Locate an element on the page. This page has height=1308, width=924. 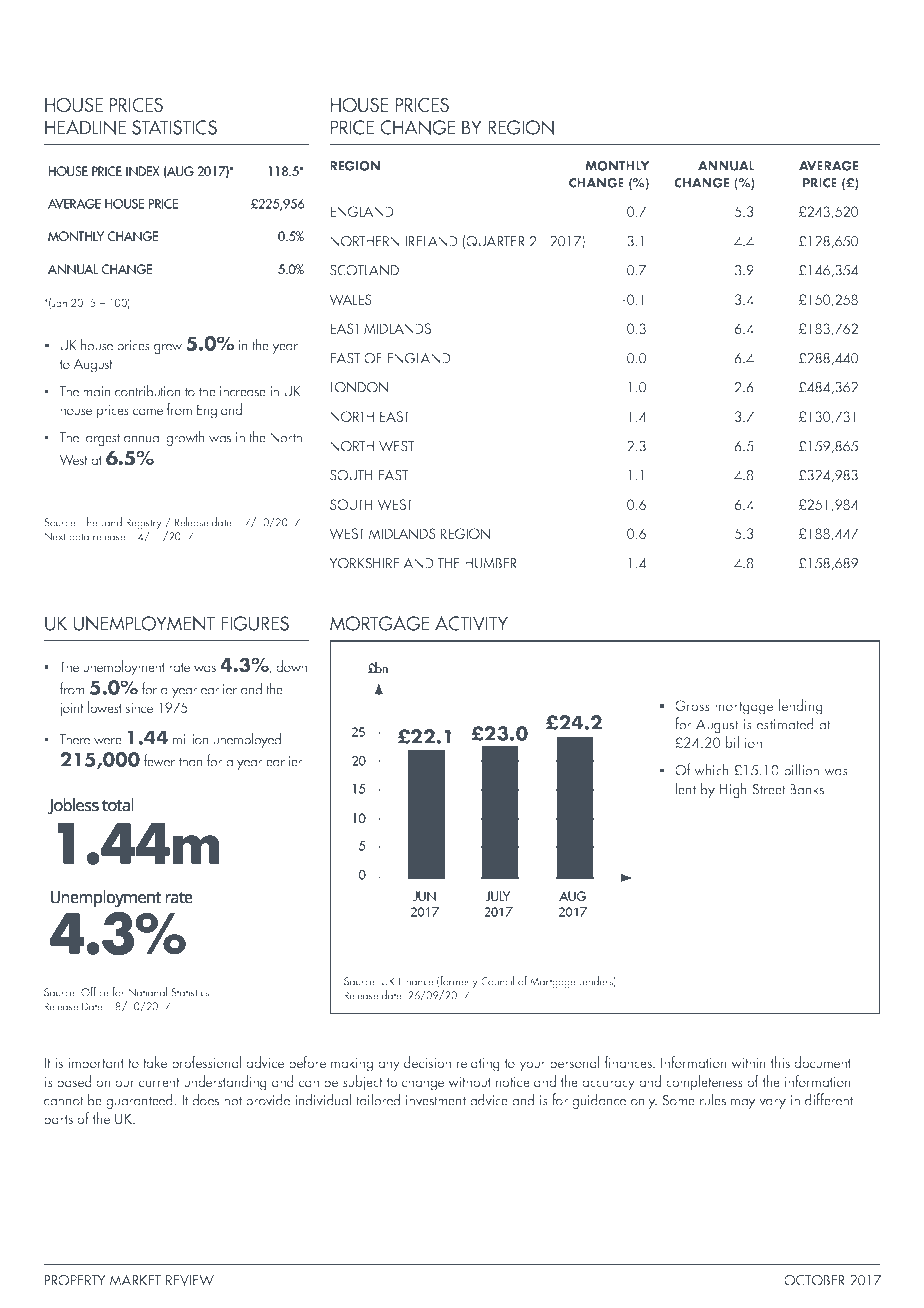
Gross is located at coordinates (692, 705).
